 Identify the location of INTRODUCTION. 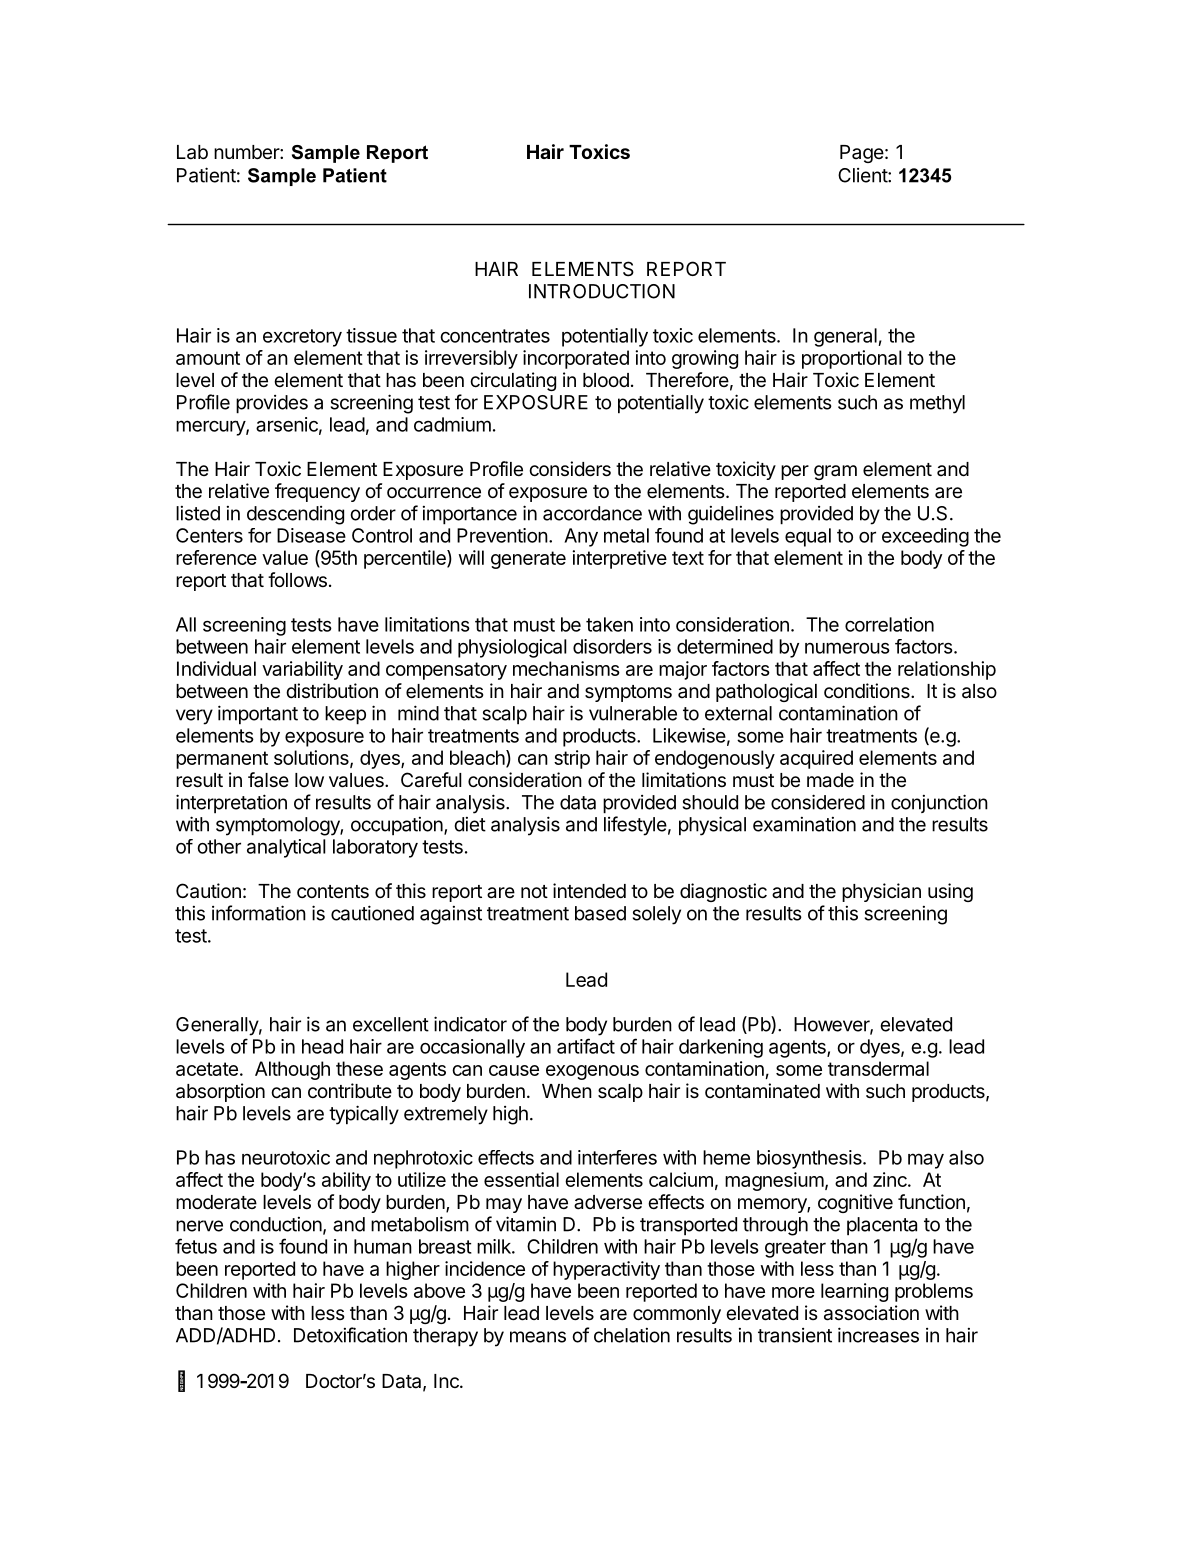
(602, 291).
